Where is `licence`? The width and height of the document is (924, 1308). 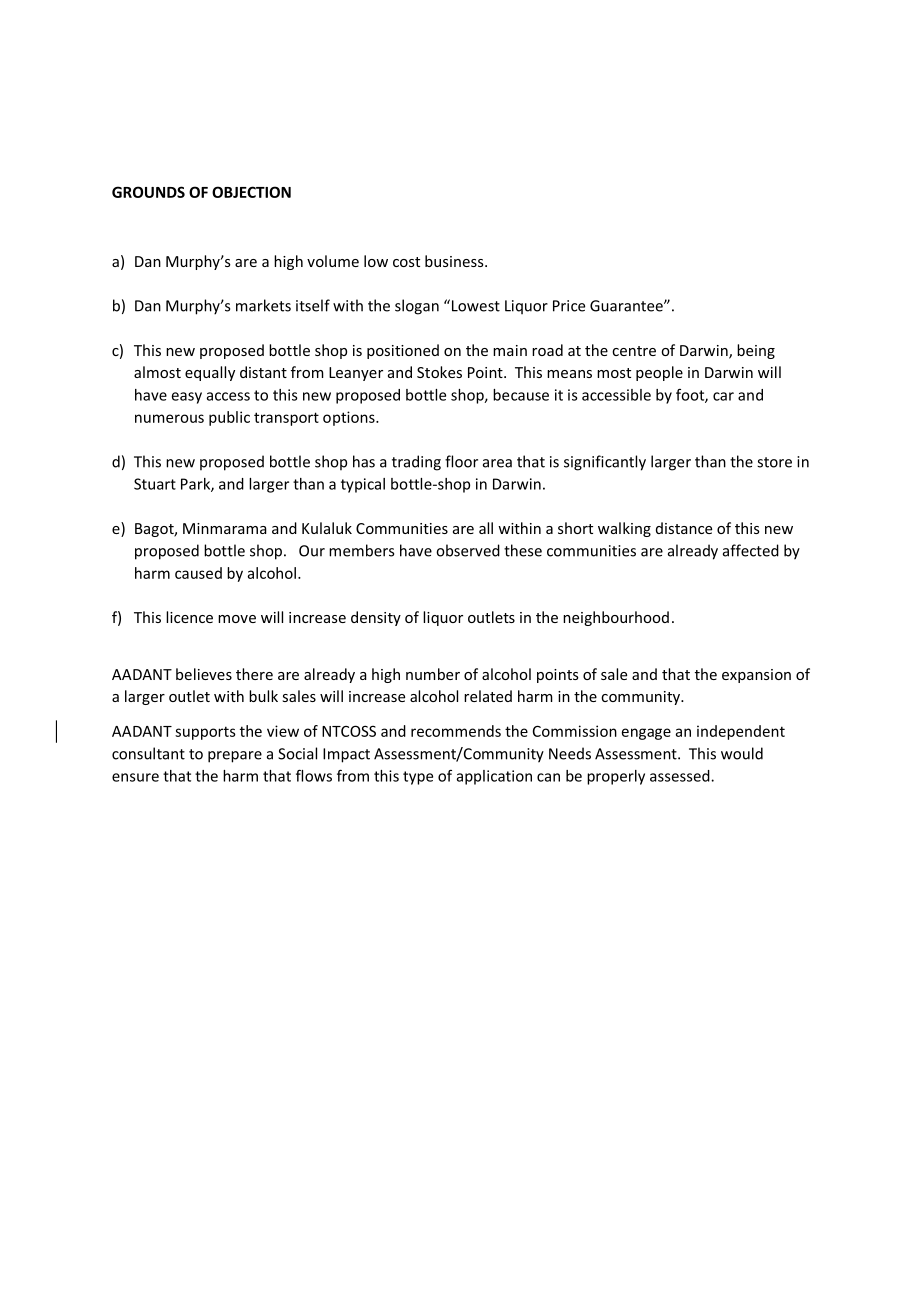 licence is located at coordinates (189, 617).
